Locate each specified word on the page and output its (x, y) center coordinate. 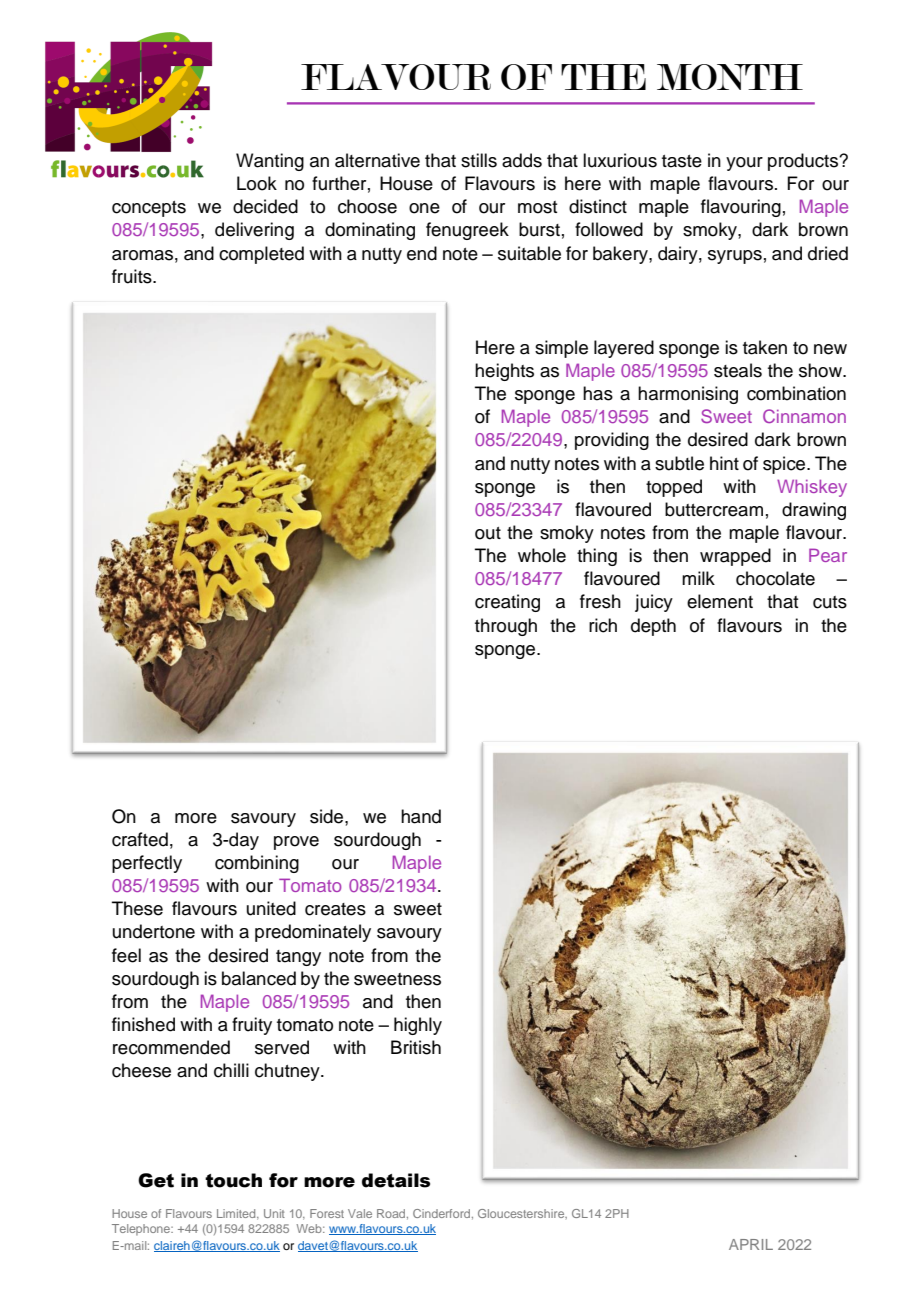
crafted (140, 839)
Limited (237, 1214)
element (720, 601)
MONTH (730, 77)
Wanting (270, 162)
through (506, 627)
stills (479, 160)
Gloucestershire (522, 1214)
